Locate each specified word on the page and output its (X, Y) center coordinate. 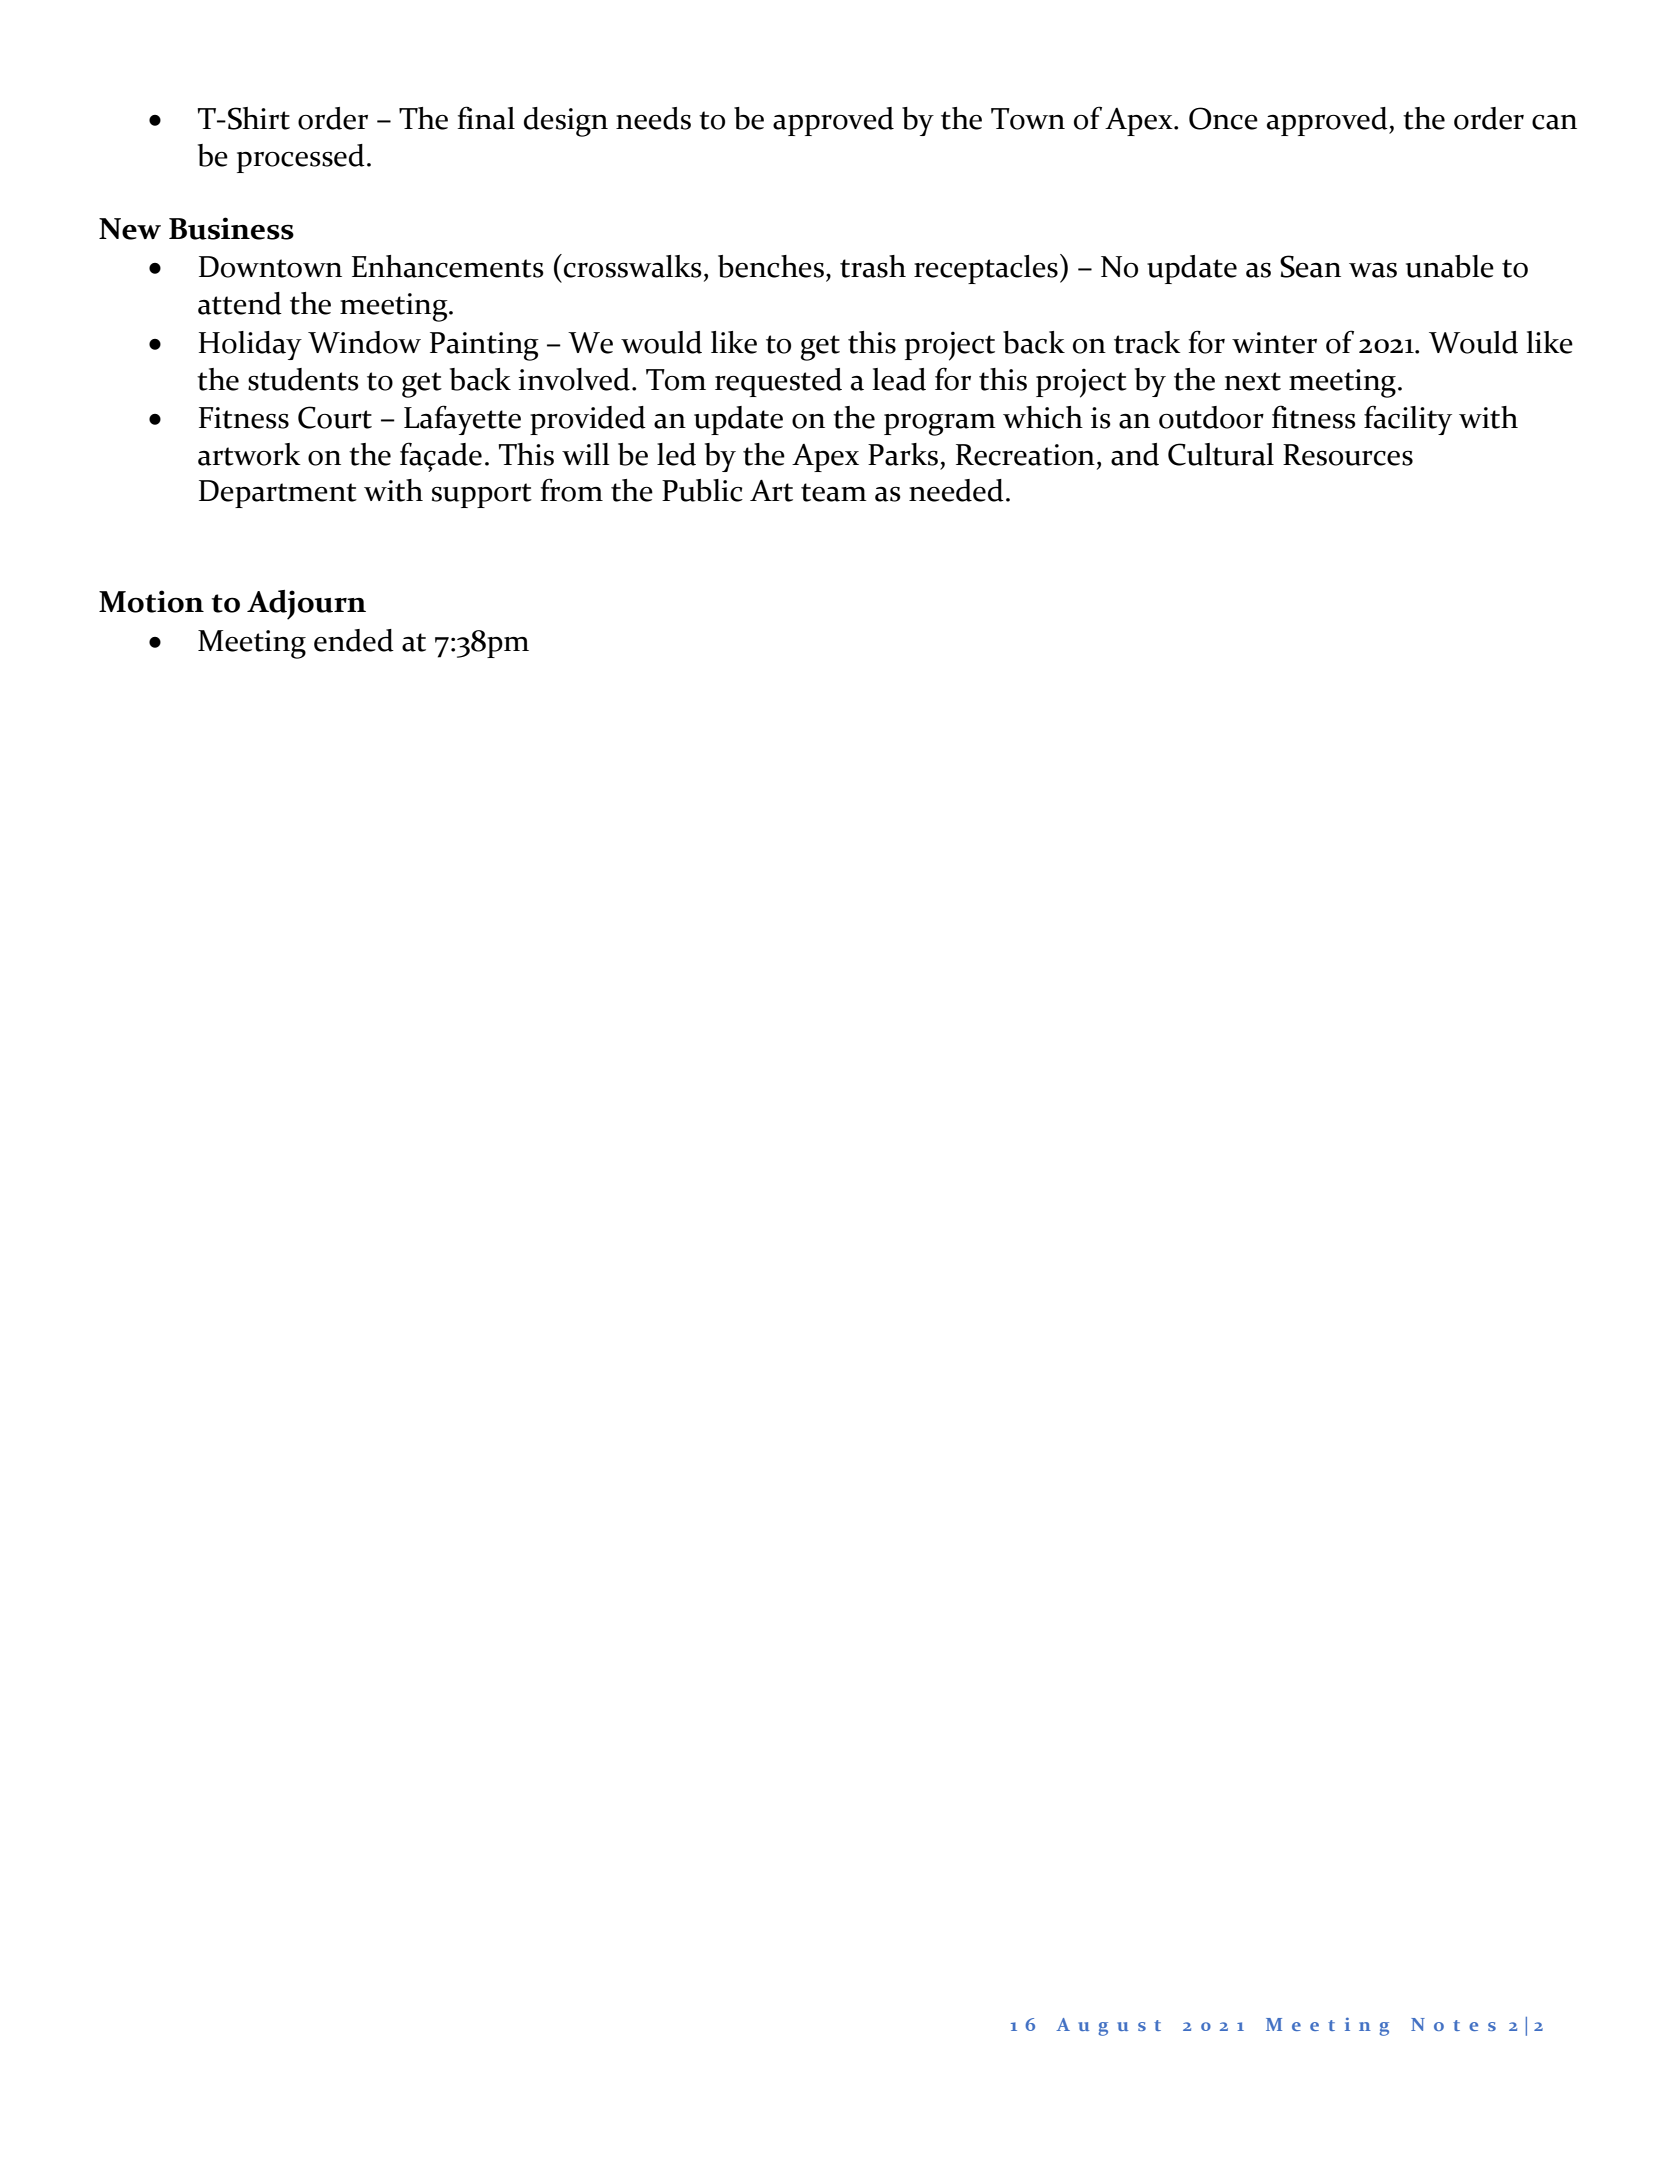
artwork (249, 454)
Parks (903, 454)
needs (653, 118)
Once (1223, 118)
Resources (1348, 455)
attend (240, 303)
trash (873, 266)
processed (301, 158)
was (1373, 270)
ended (354, 640)
